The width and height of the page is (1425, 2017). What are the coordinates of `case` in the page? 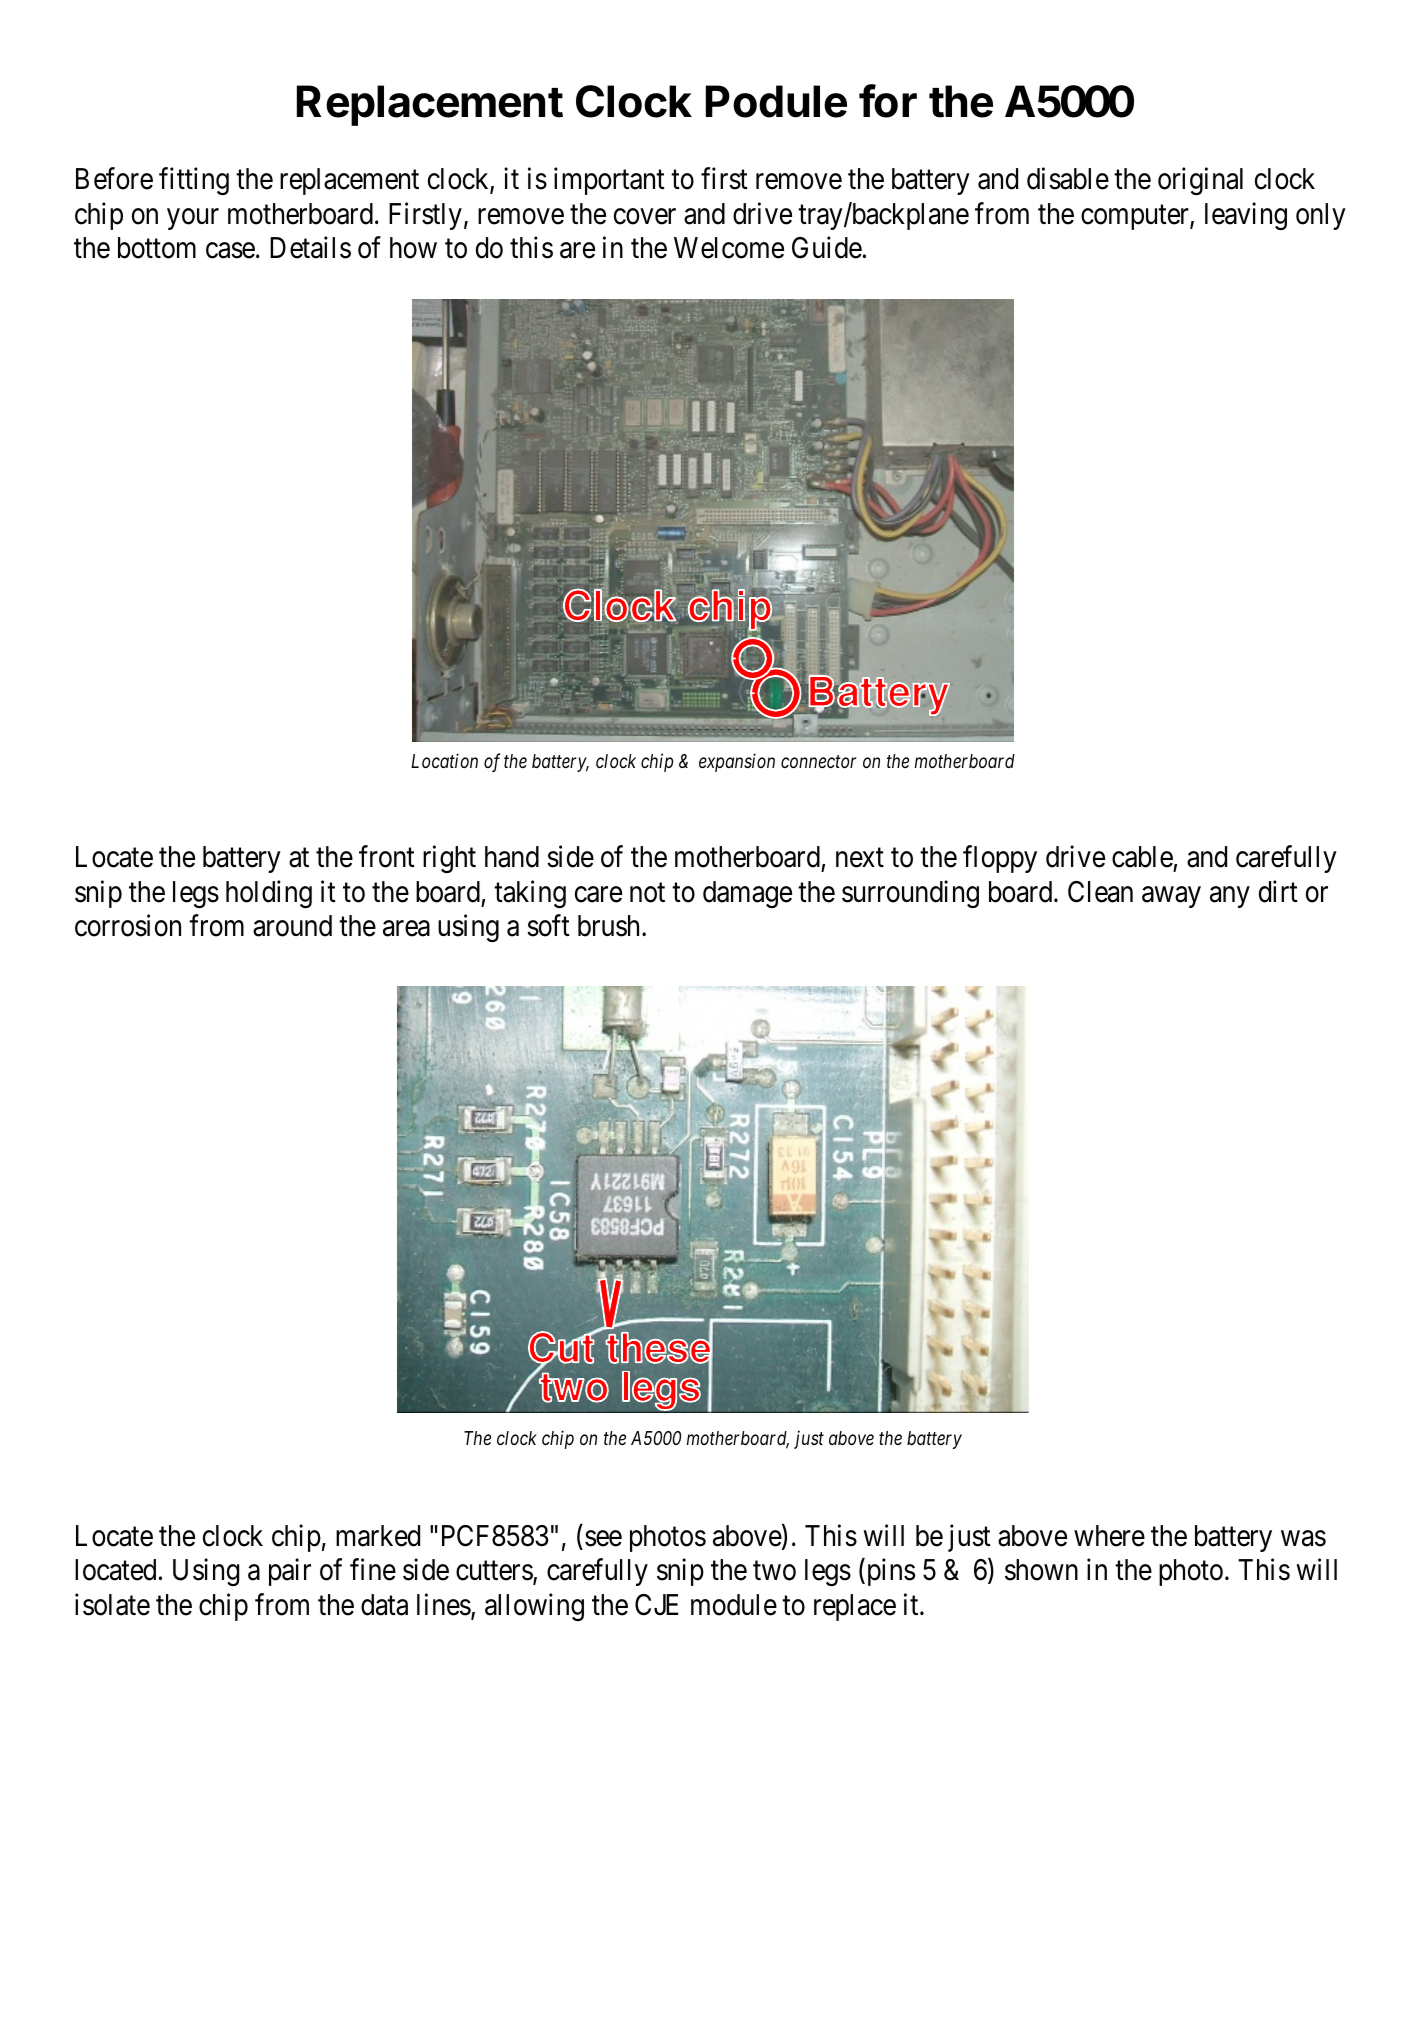 It's located at (230, 251).
